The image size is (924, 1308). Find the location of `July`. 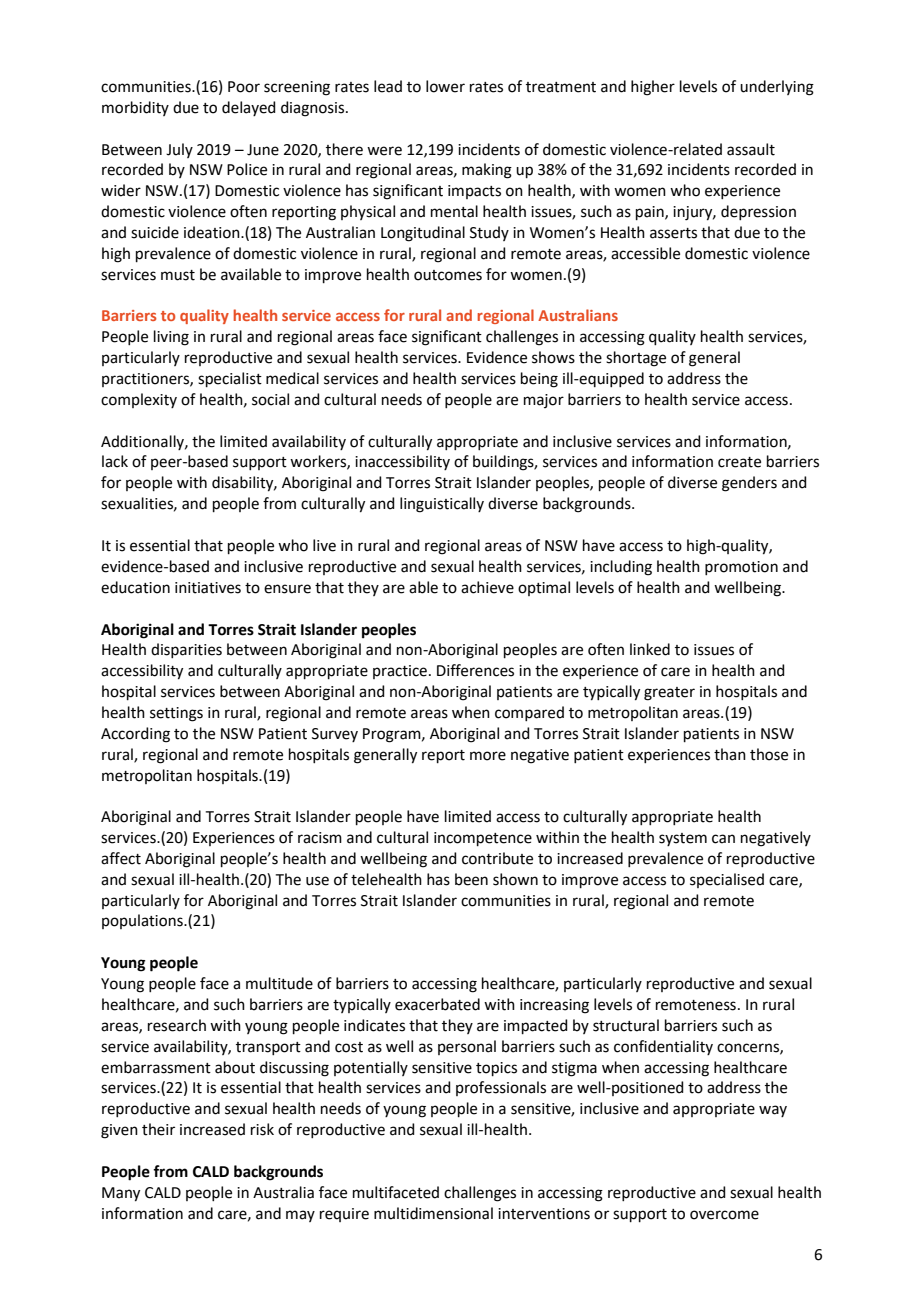

July is located at coordinates (179, 150).
